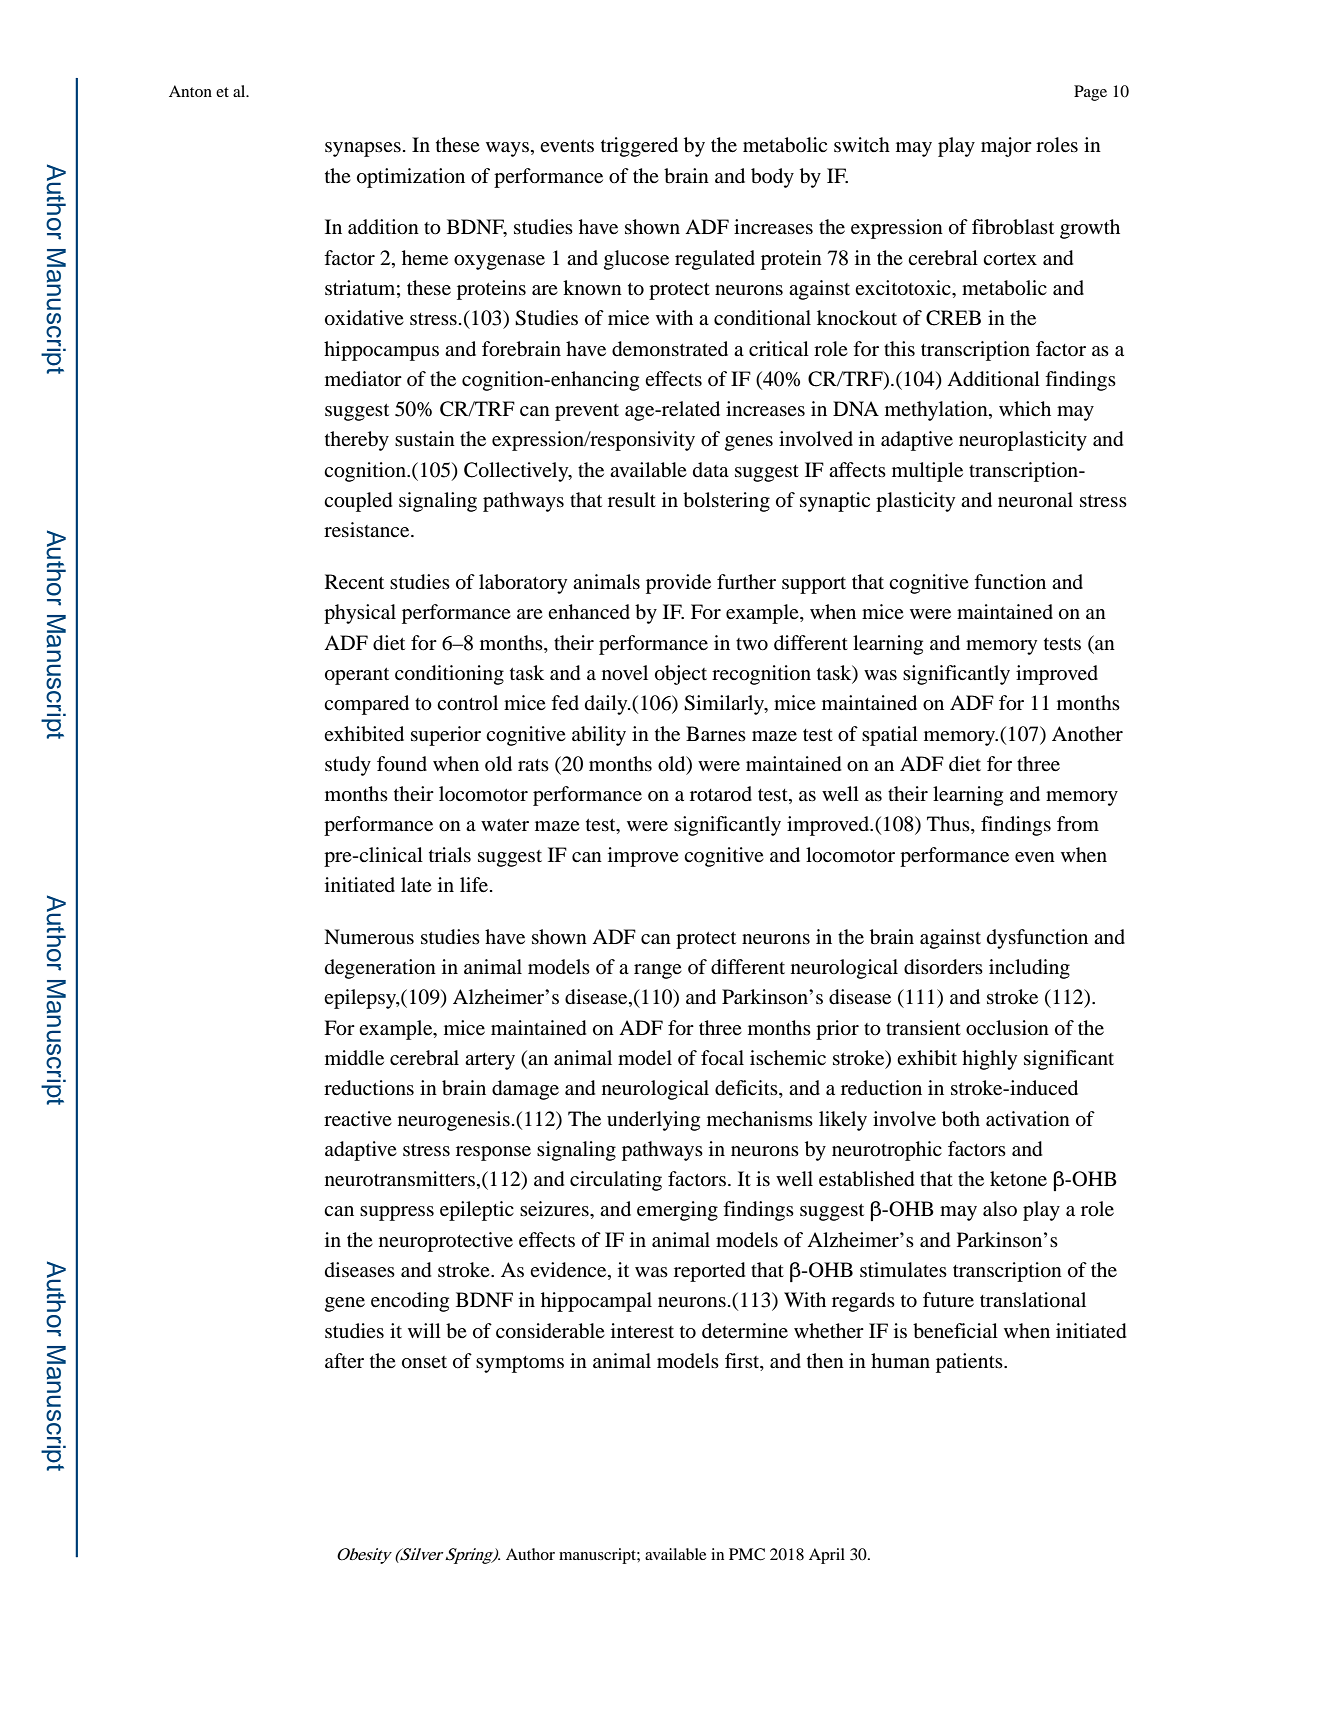 The image size is (1324, 1713). Describe the element at coordinates (927, 472) in the screenshot. I see `multiple` at that location.
